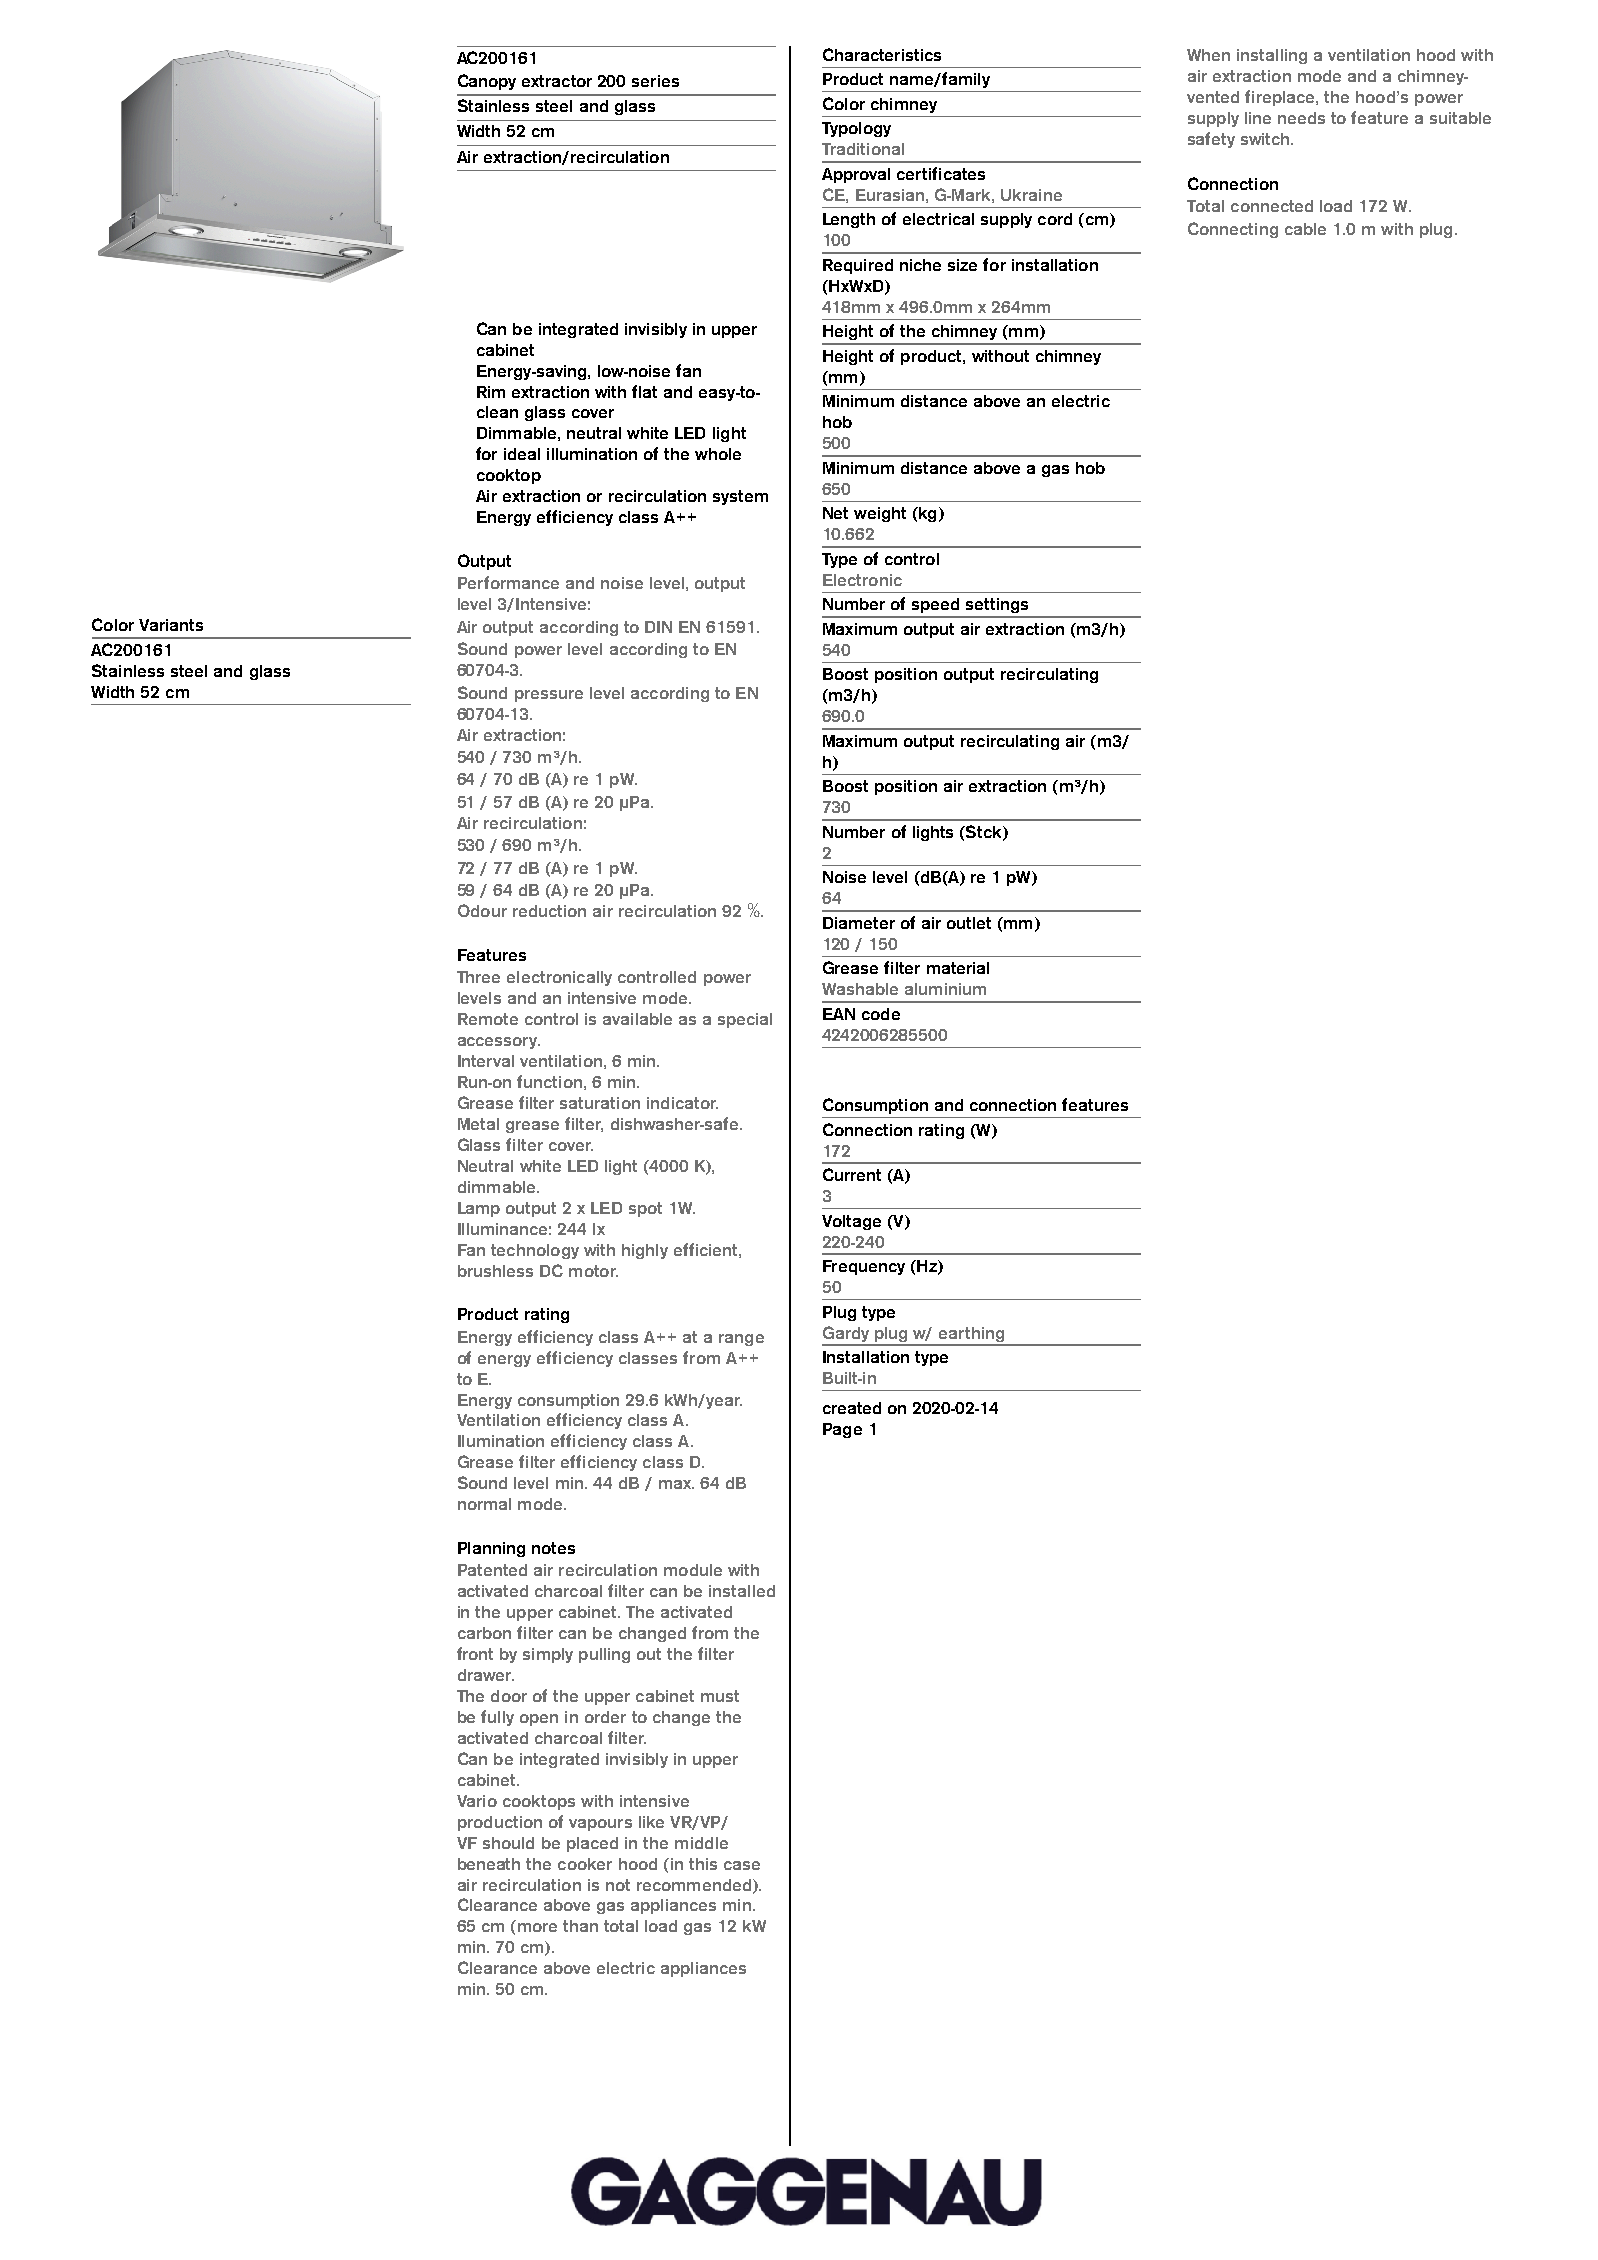  Describe the element at coordinates (856, 129) in the image. I see `Typology` at that location.
